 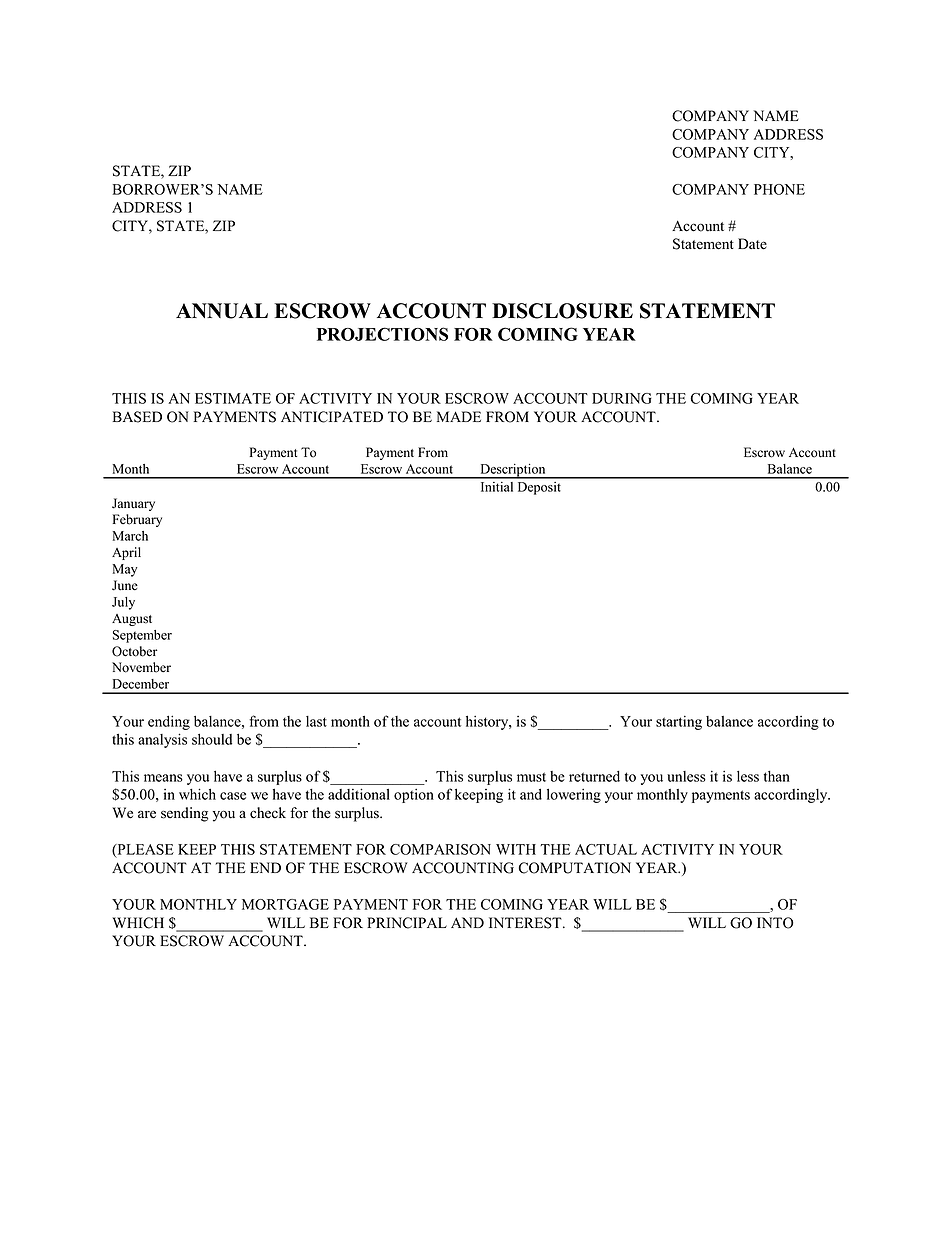 What do you see at coordinates (459, 416) in the screenshot?
I see `MADE` at bounding box center [459, 416].
